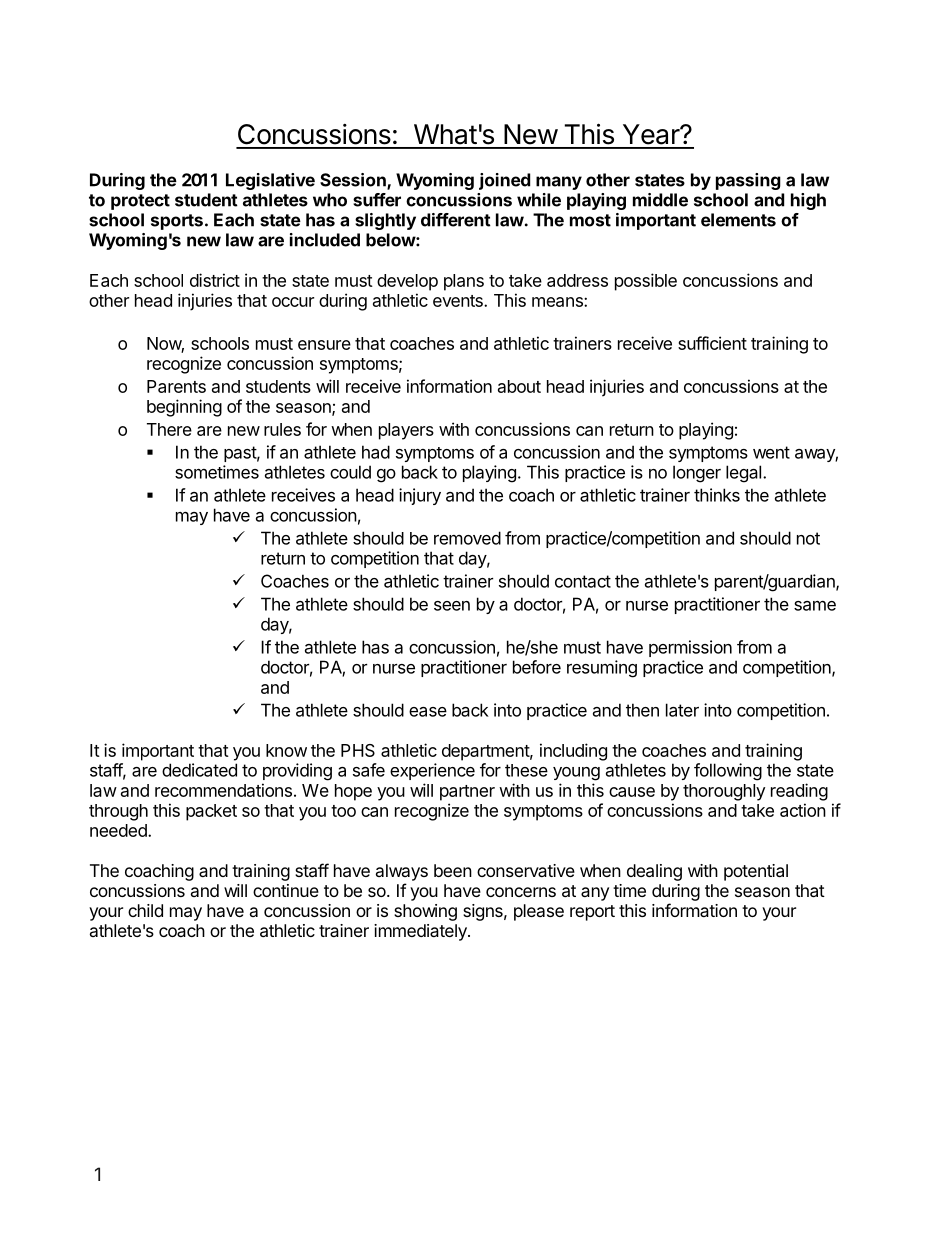 This screenshot has height=1247, width=952. I want to click on could, so click(350, 472).
